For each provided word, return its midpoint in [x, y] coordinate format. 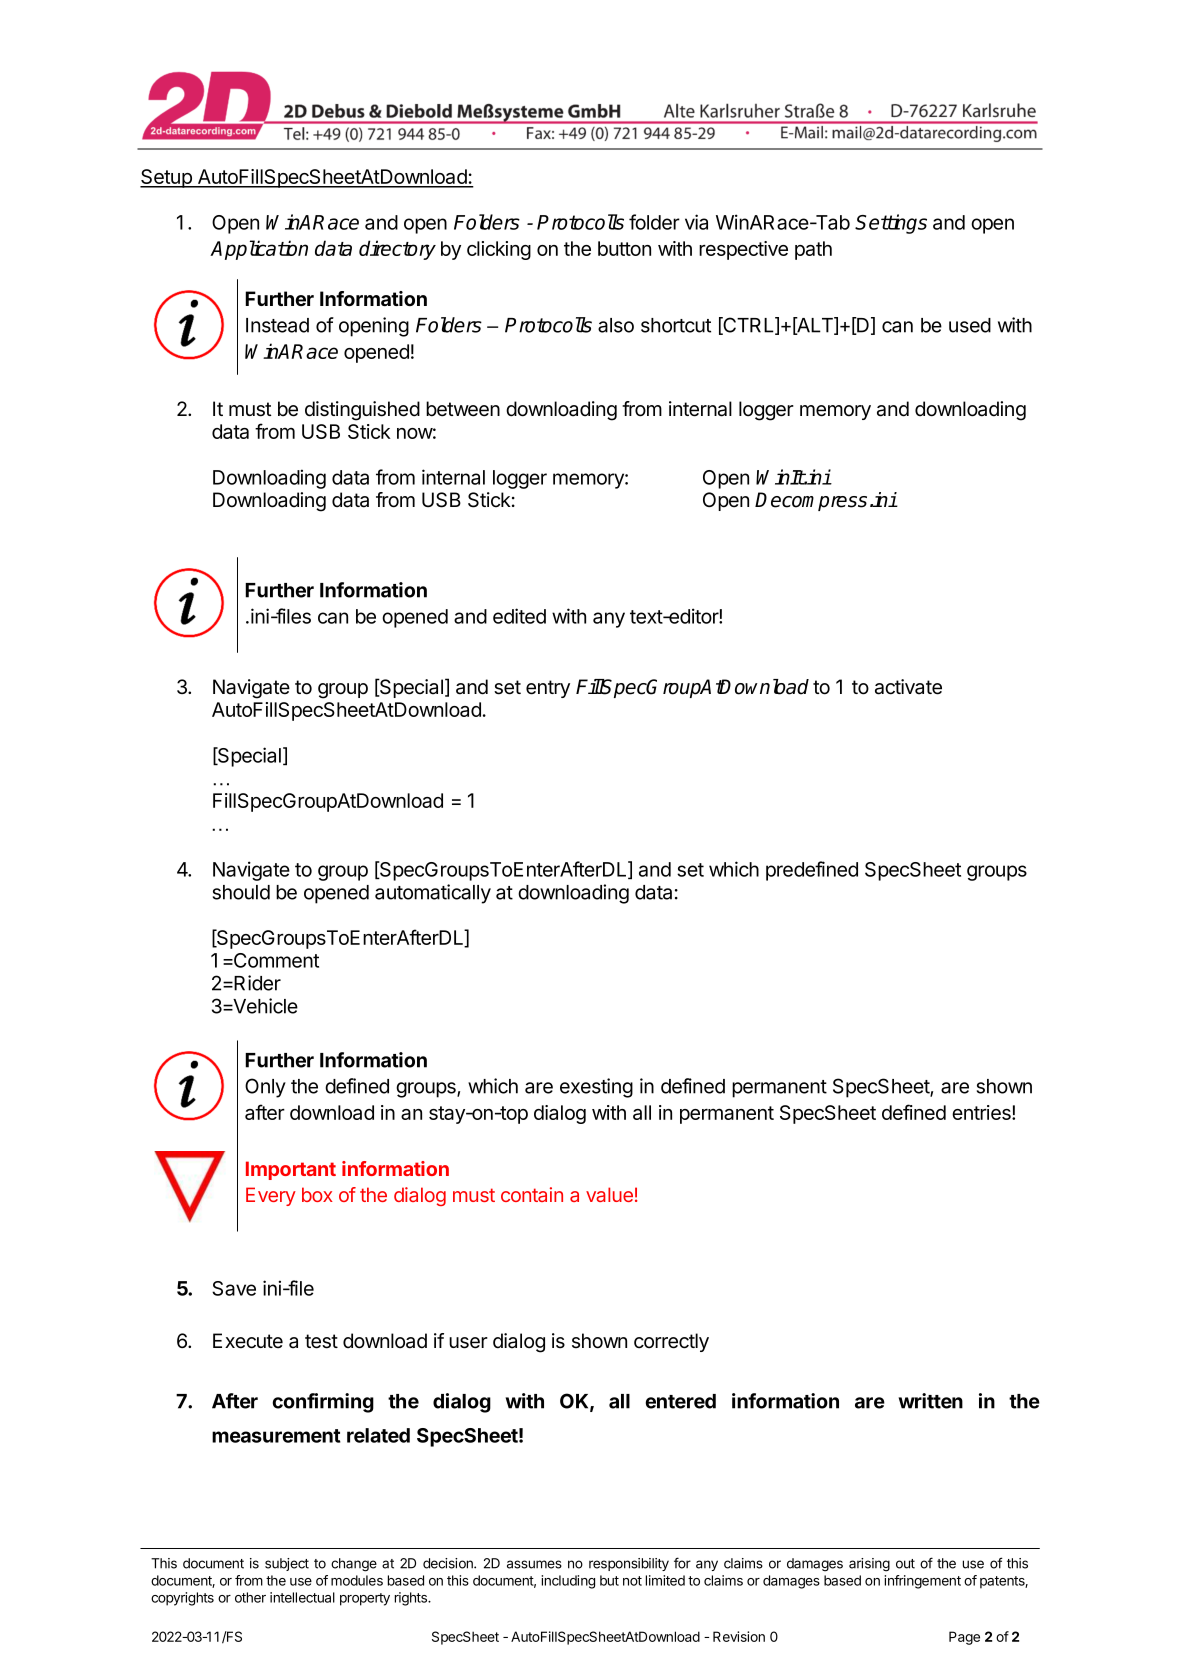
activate [908, 687]
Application [259, 250]
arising [869, 1565]
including [568, 1582]
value [609, 1194]
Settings [891, 224]
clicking [499, 250]
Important [291, 1170]
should [241, 892]
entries [982, 1112]
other [250, 1597]
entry [548, 689]
